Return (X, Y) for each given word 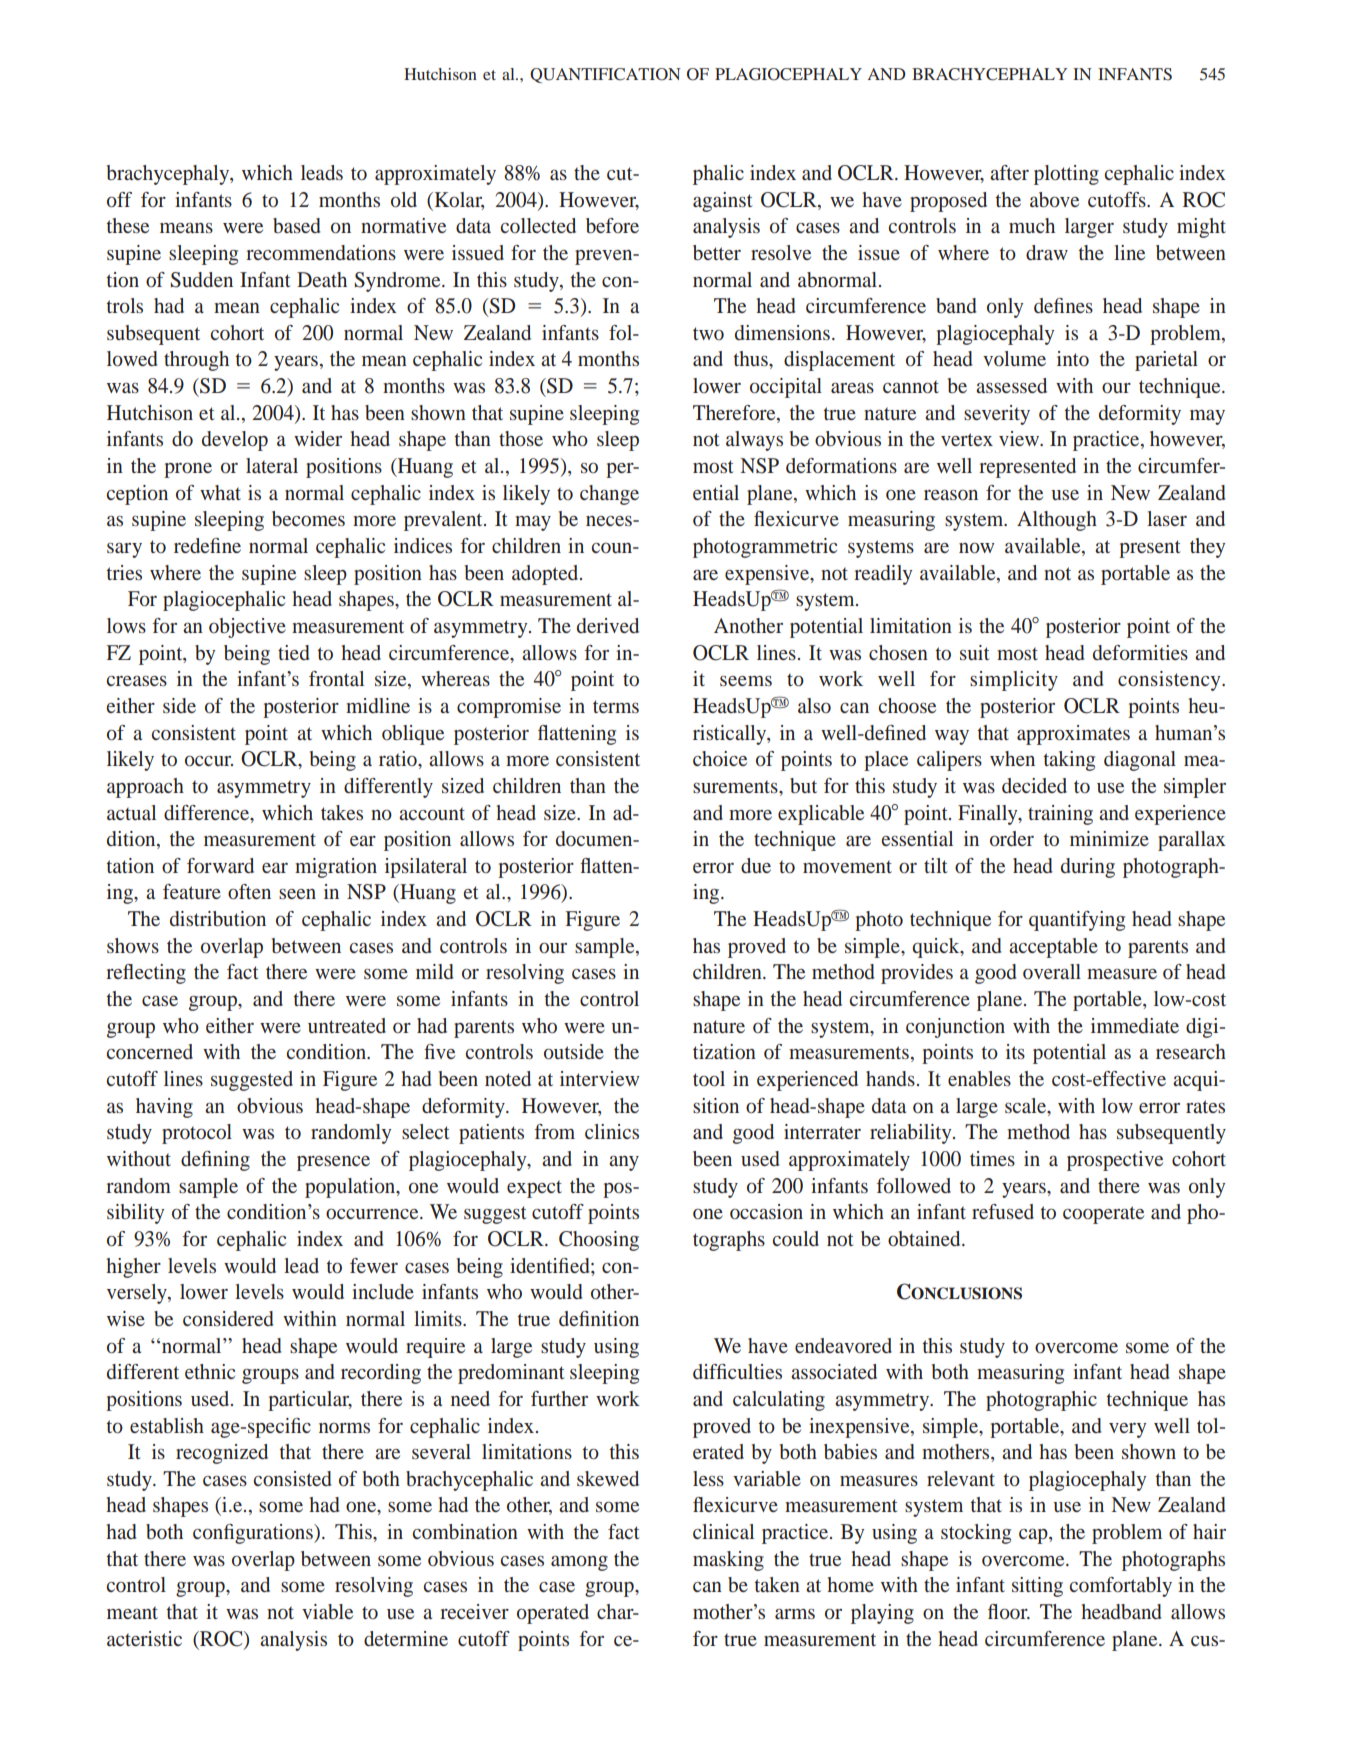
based (297, 225)
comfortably (1120, 1587)
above (1054, 199)
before (612, 225)
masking (728, 1561)
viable (327, 1611)
